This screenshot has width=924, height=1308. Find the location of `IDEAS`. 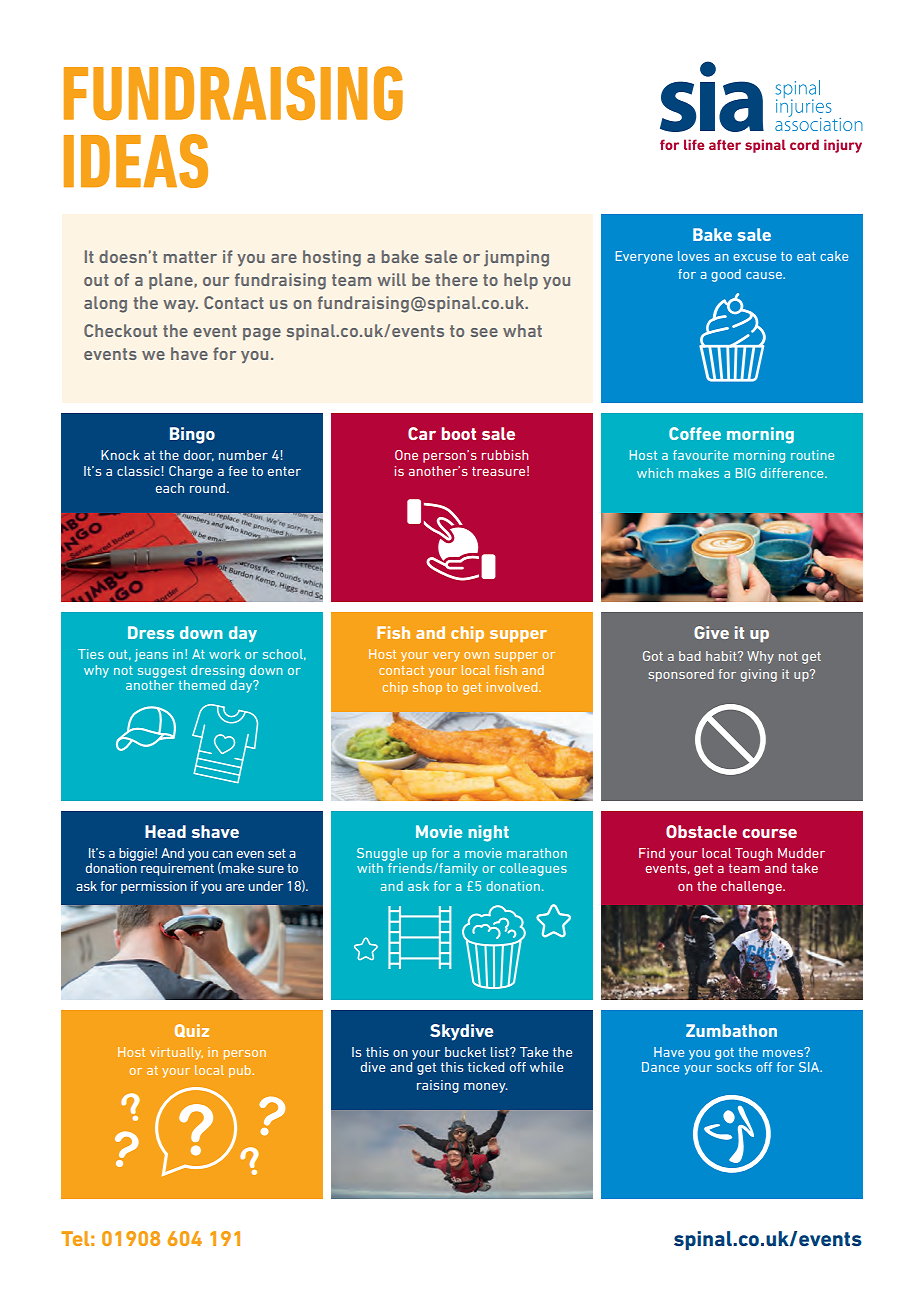

IDEAS is located at coordinates (136, 161).
